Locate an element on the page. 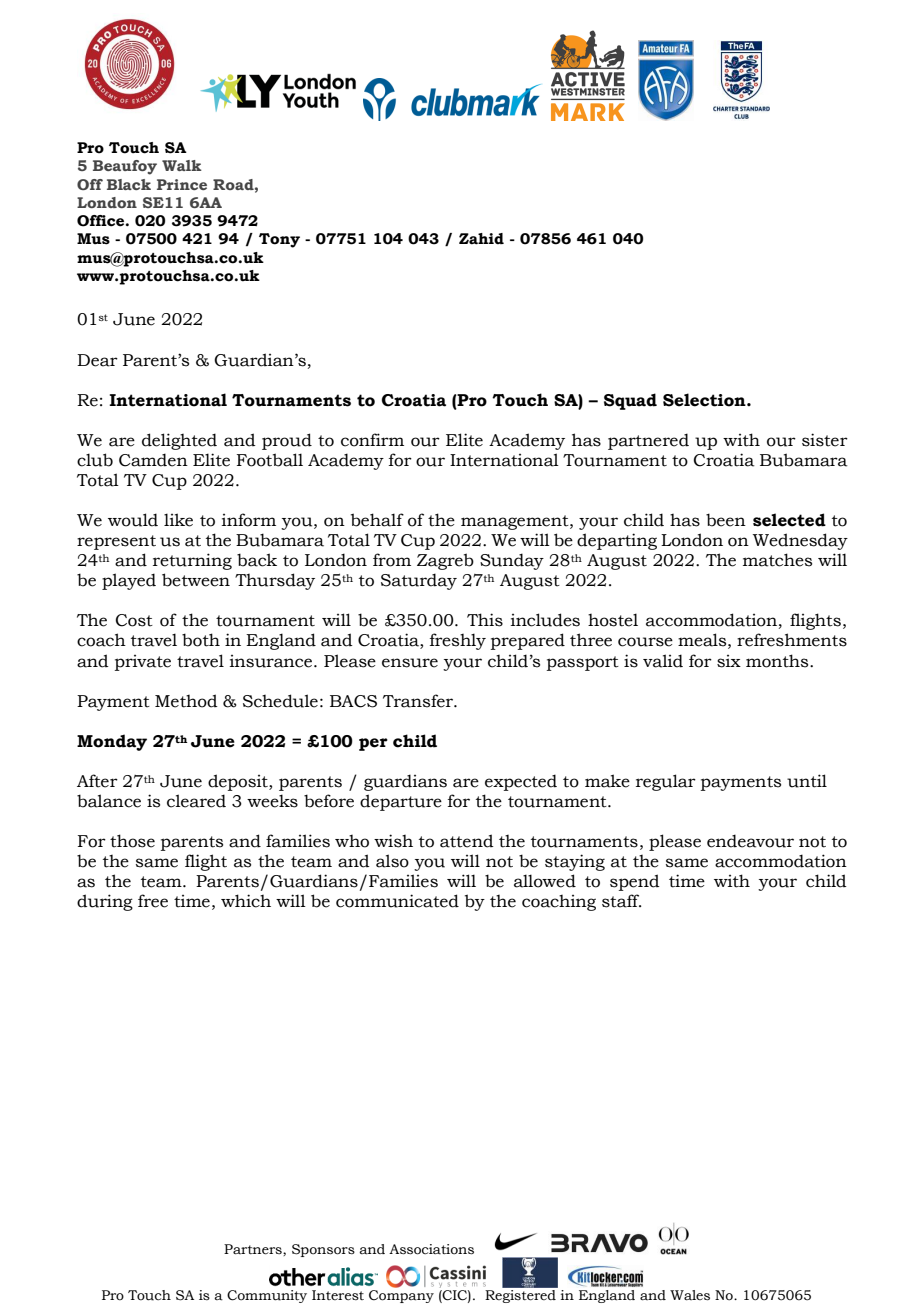  communicated is located at coordinates (397, 901).
